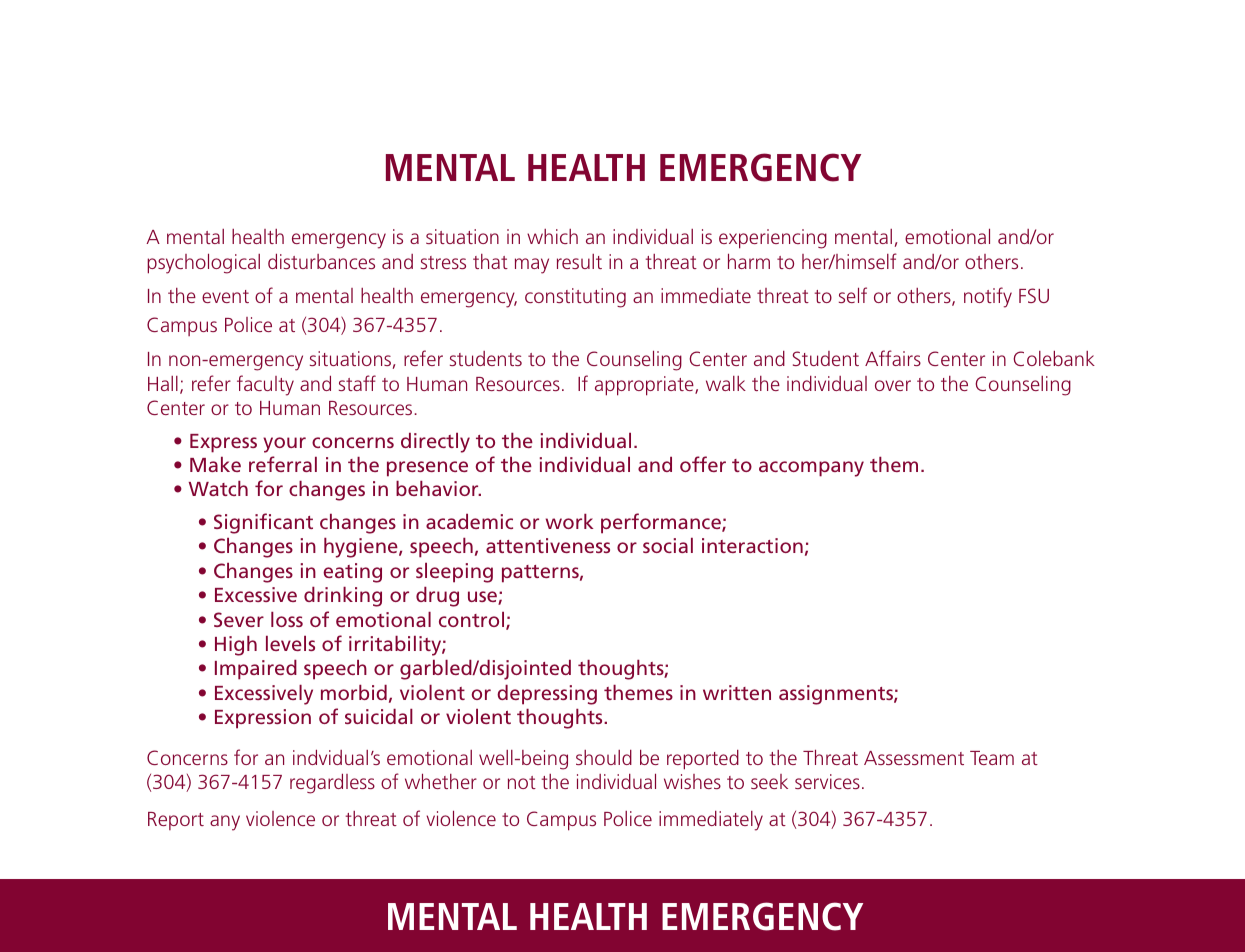 This document has width=1245, height=952. Describe the element at coordinates (569, 521) in the document. I see `work` at that location.
